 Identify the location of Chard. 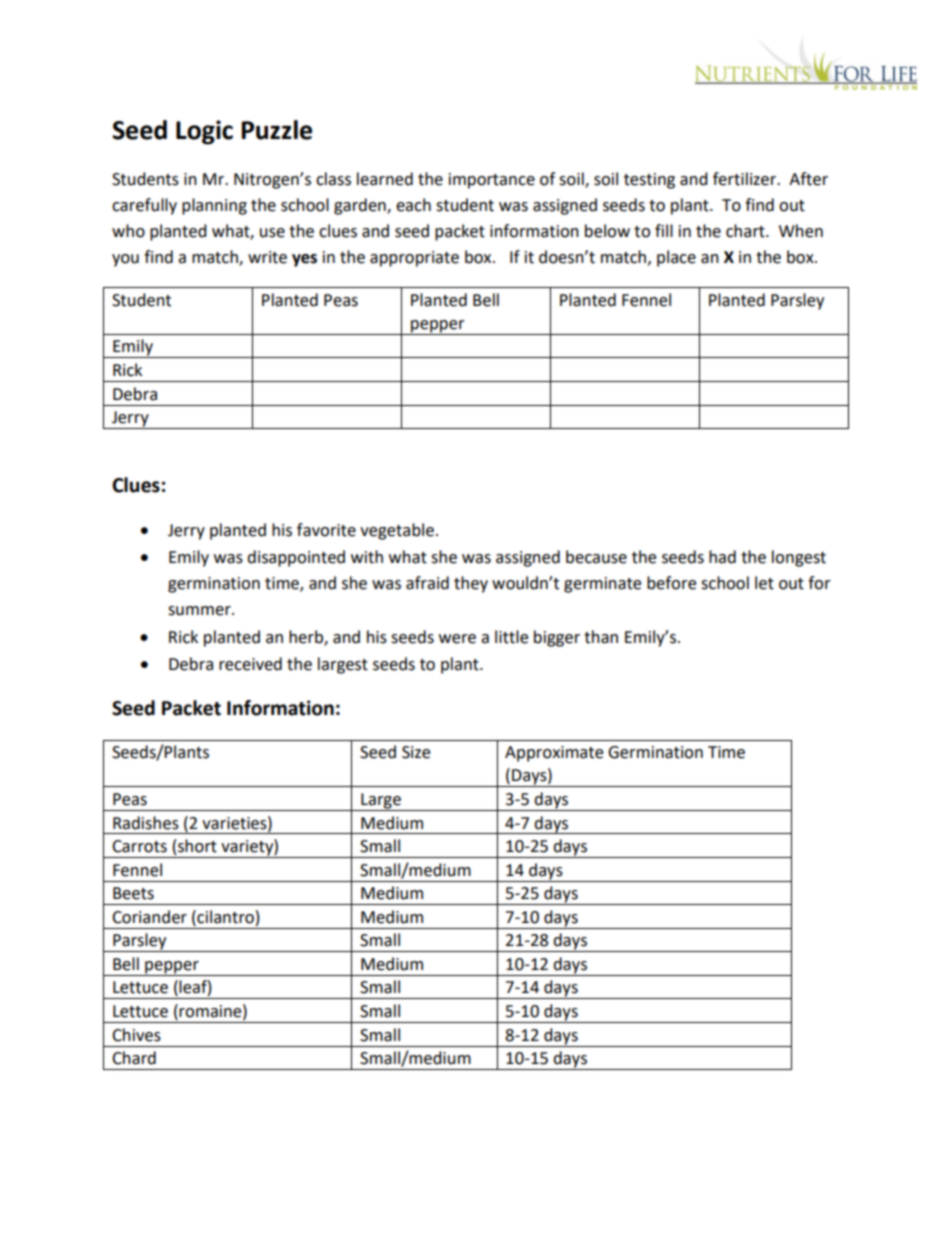
(134, 1058).
